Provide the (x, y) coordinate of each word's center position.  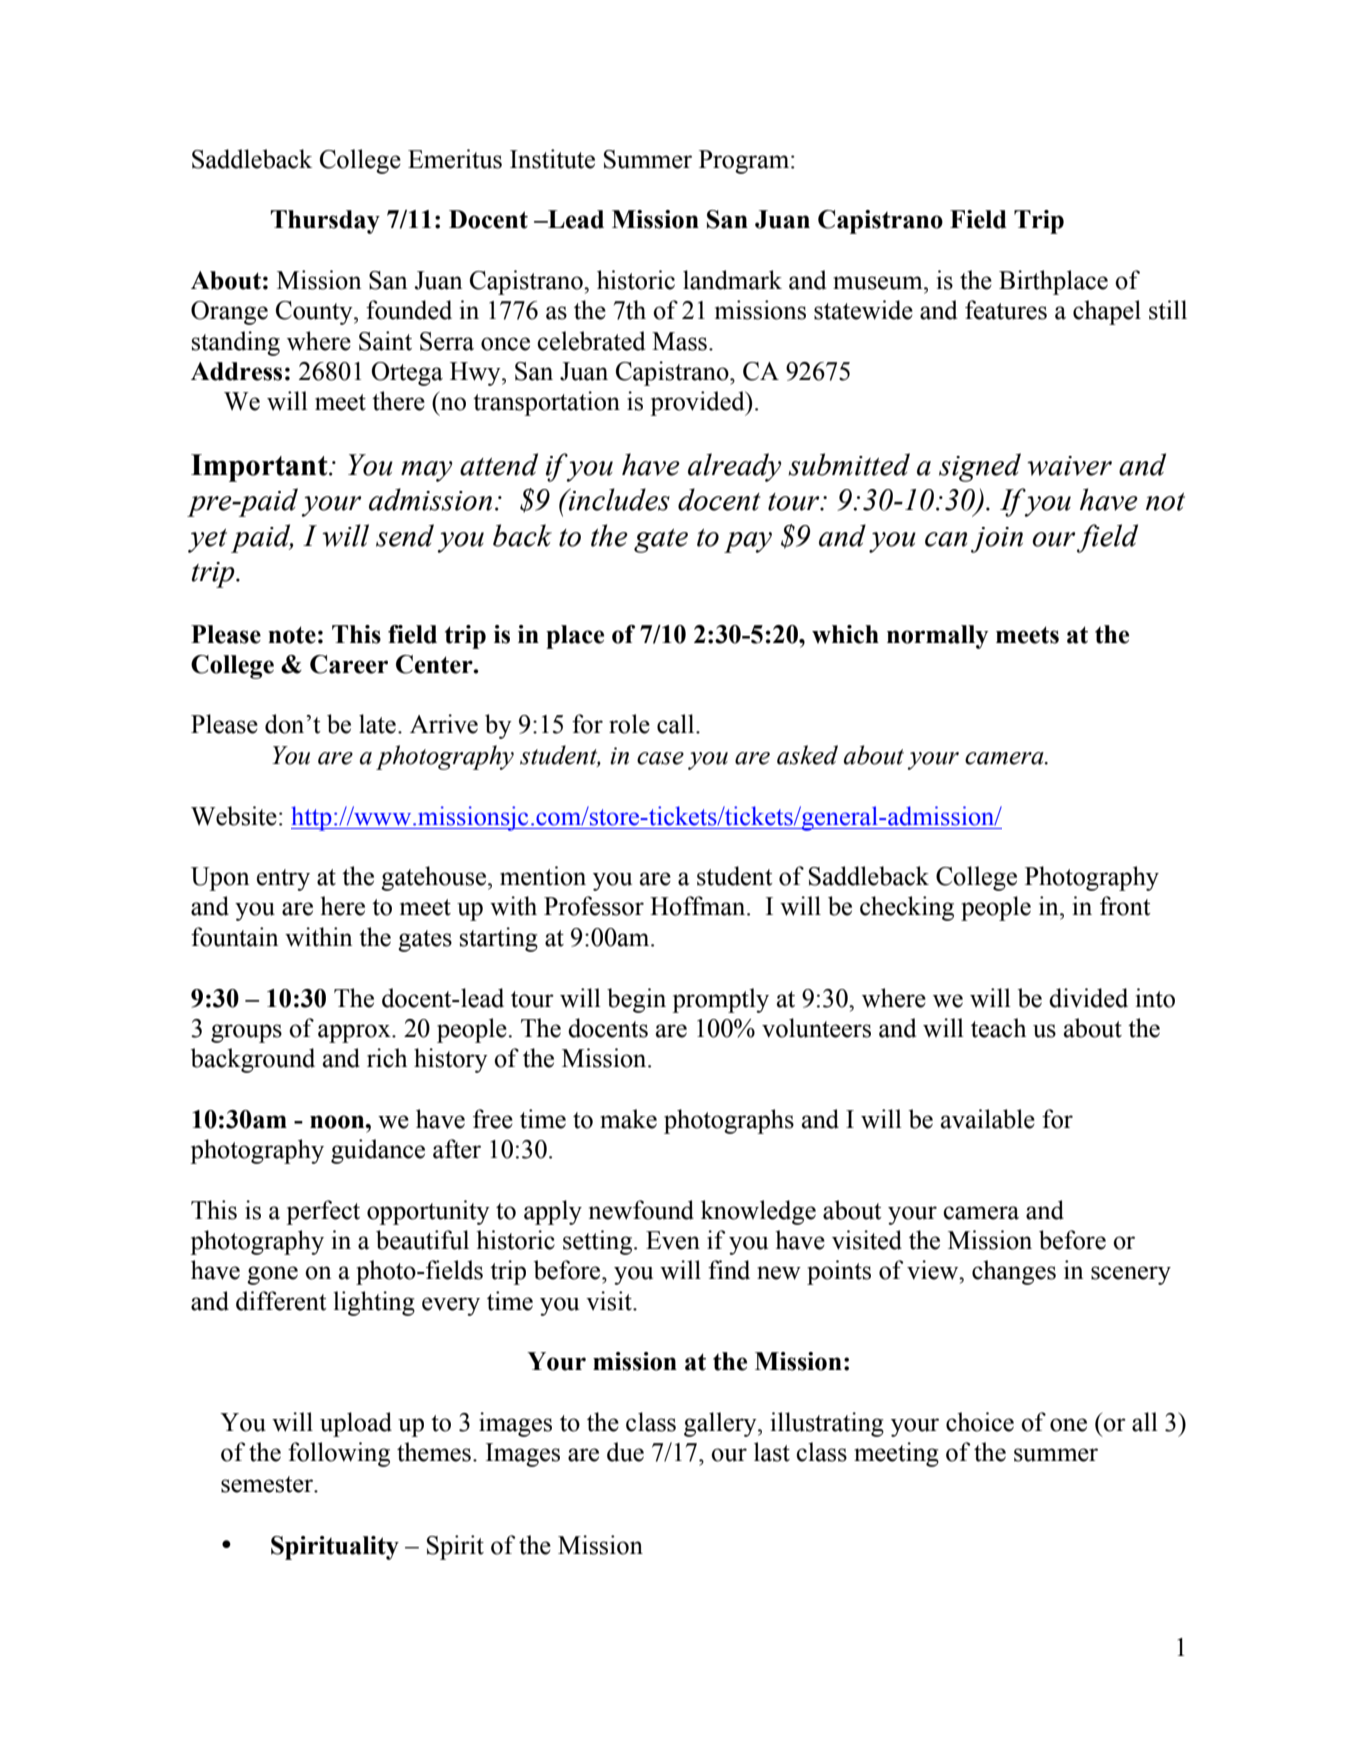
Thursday (325, 222)
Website (234, 816)
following (339, 1454)
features (1006, 310)
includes (618, 499)
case (660, 758)
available (988, 1119)
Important (260, 468)
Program (745, 162)
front (1125, 906)
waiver (1069, 466)
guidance (378, 1151)
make (628, 1119)
